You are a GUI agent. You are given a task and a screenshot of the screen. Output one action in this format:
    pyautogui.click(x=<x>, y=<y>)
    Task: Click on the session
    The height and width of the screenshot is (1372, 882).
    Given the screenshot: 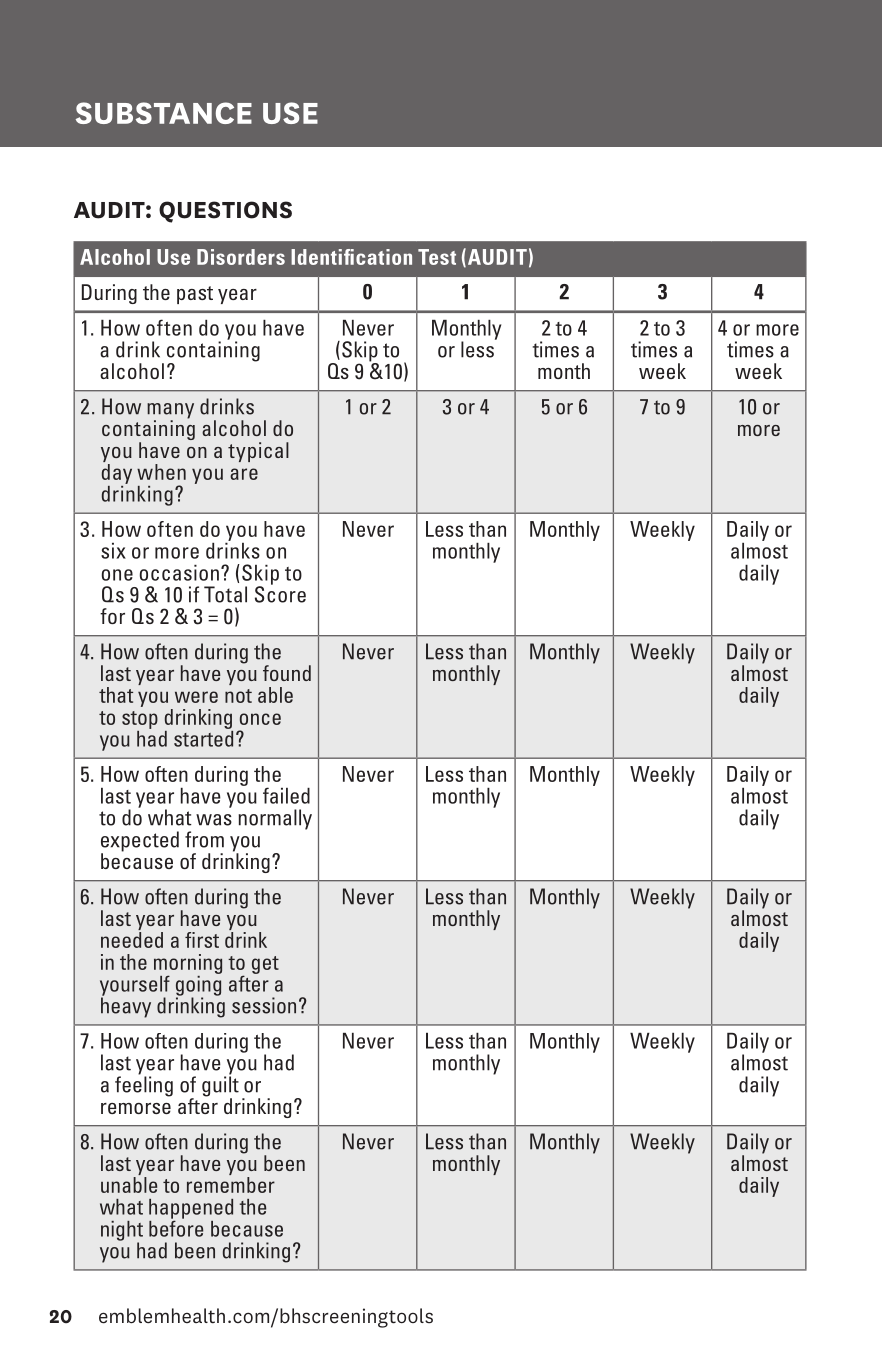 What is the action you would take?
    pyautogui.click(x=264, y=1005)
